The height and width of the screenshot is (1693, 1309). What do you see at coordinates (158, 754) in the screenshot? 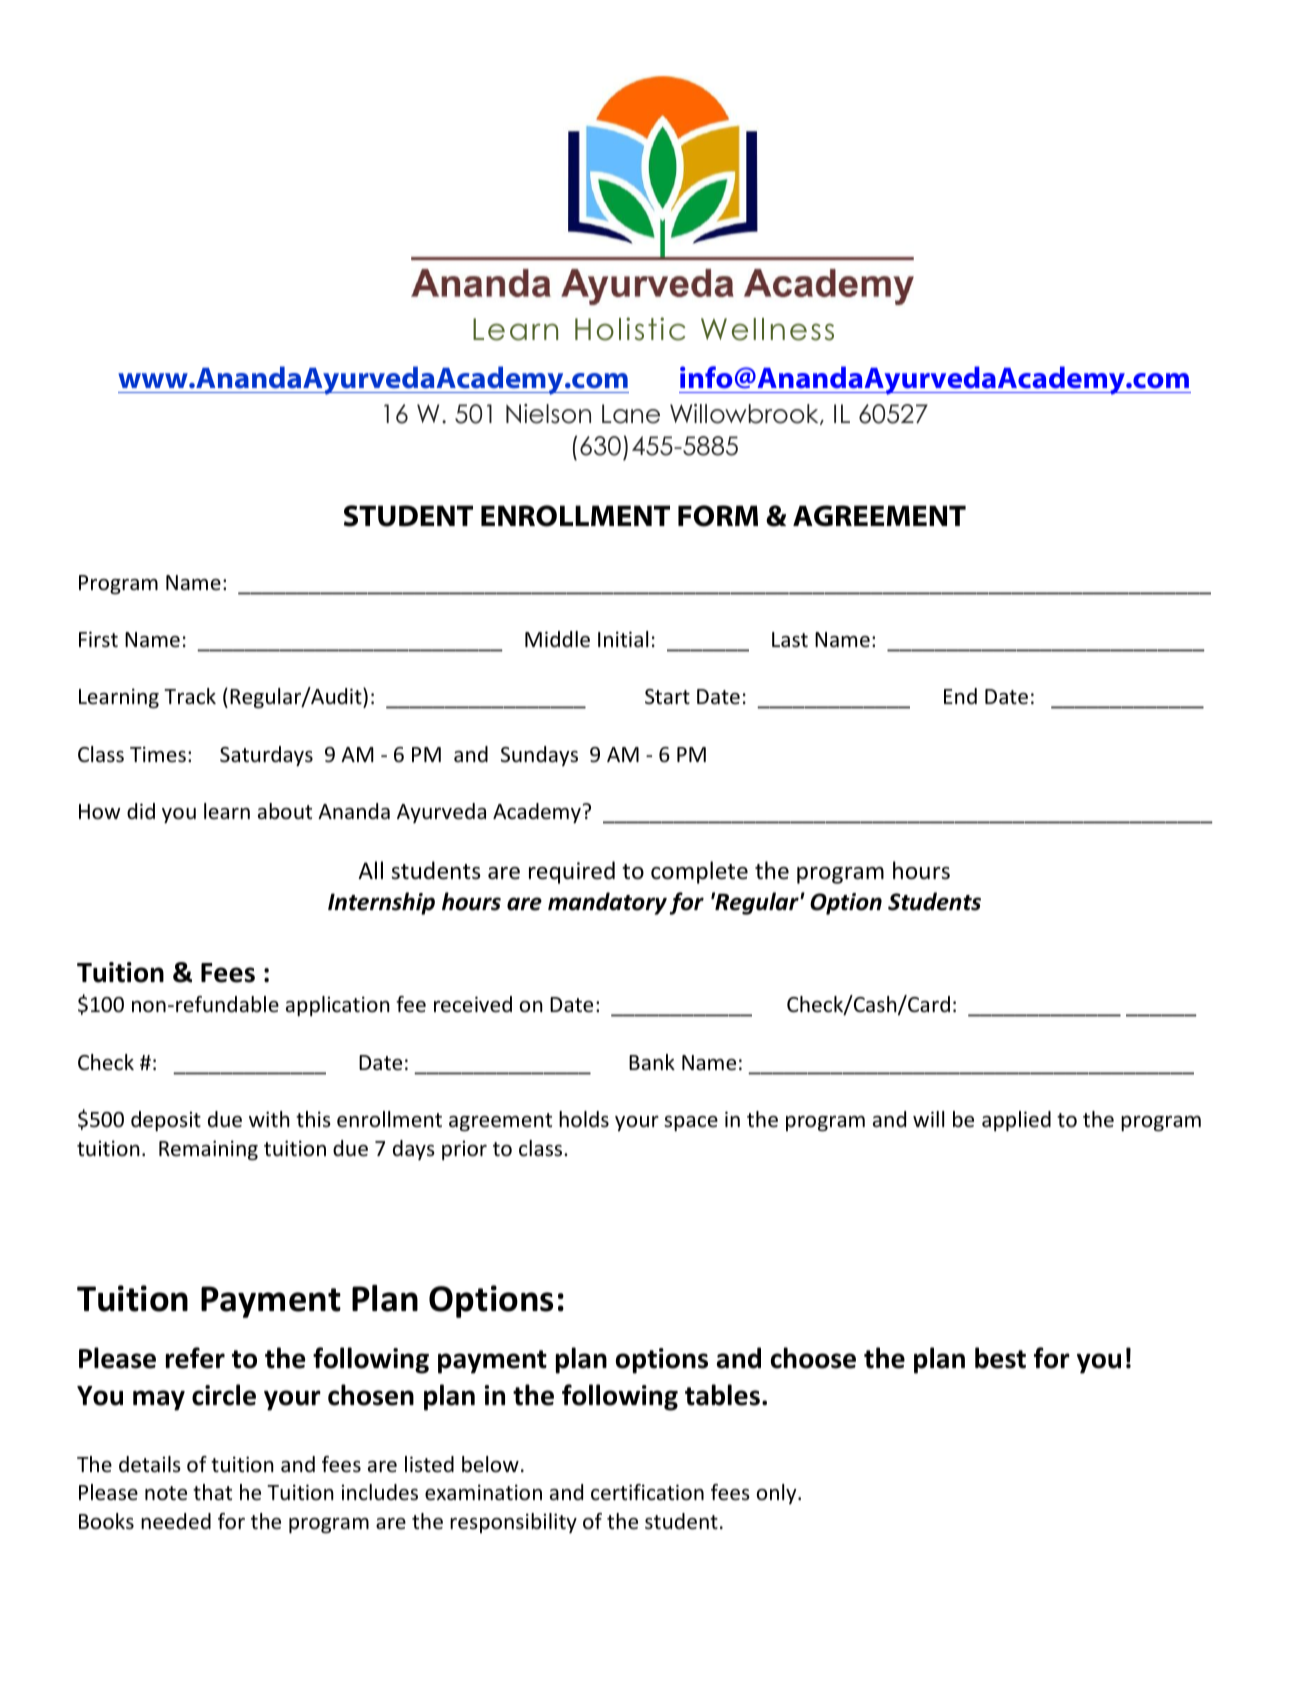
I see `Times` at bounding box center [158, 754].
